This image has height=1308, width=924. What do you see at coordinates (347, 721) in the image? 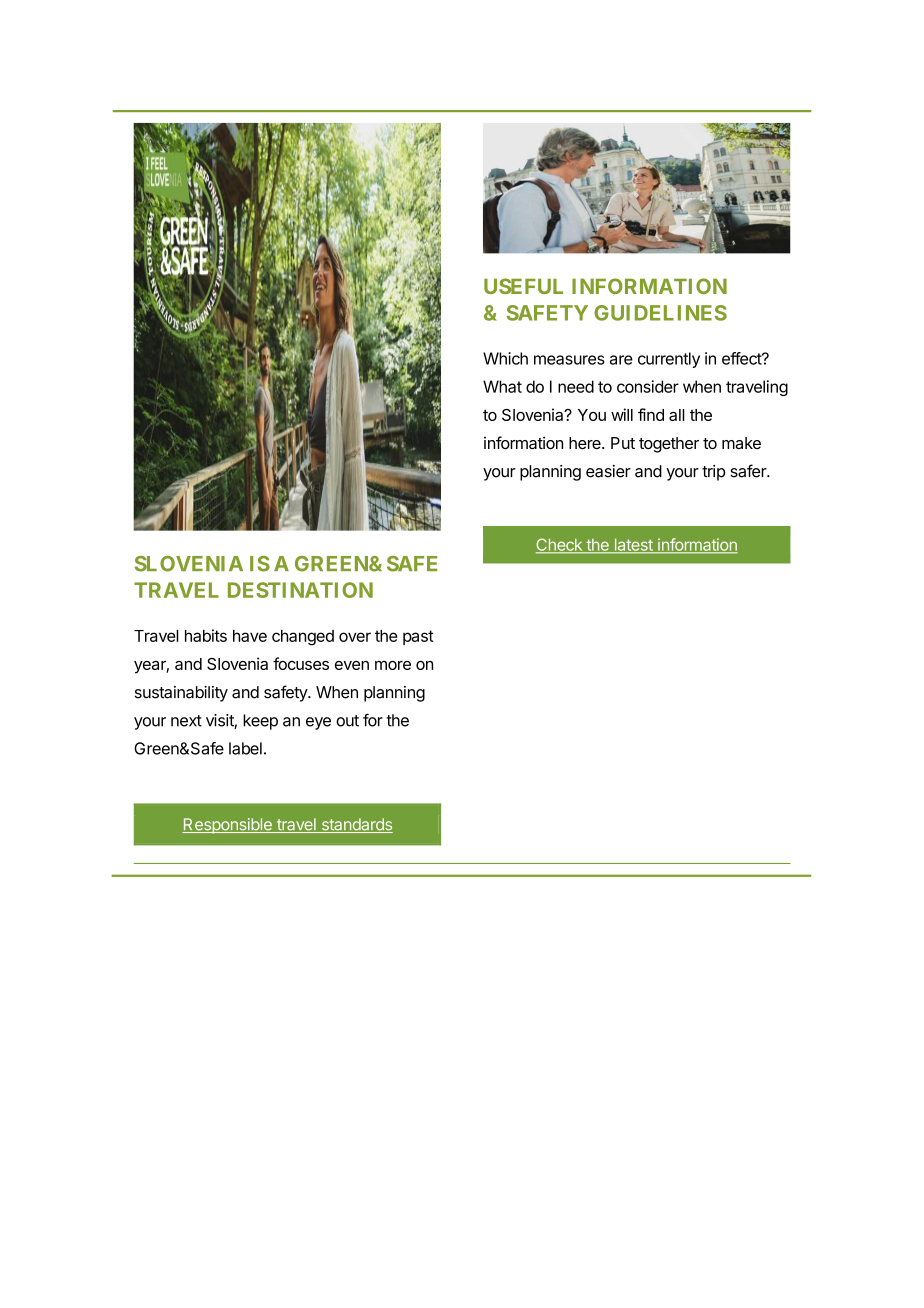
I see `out` at bounding box center [347, 721].
